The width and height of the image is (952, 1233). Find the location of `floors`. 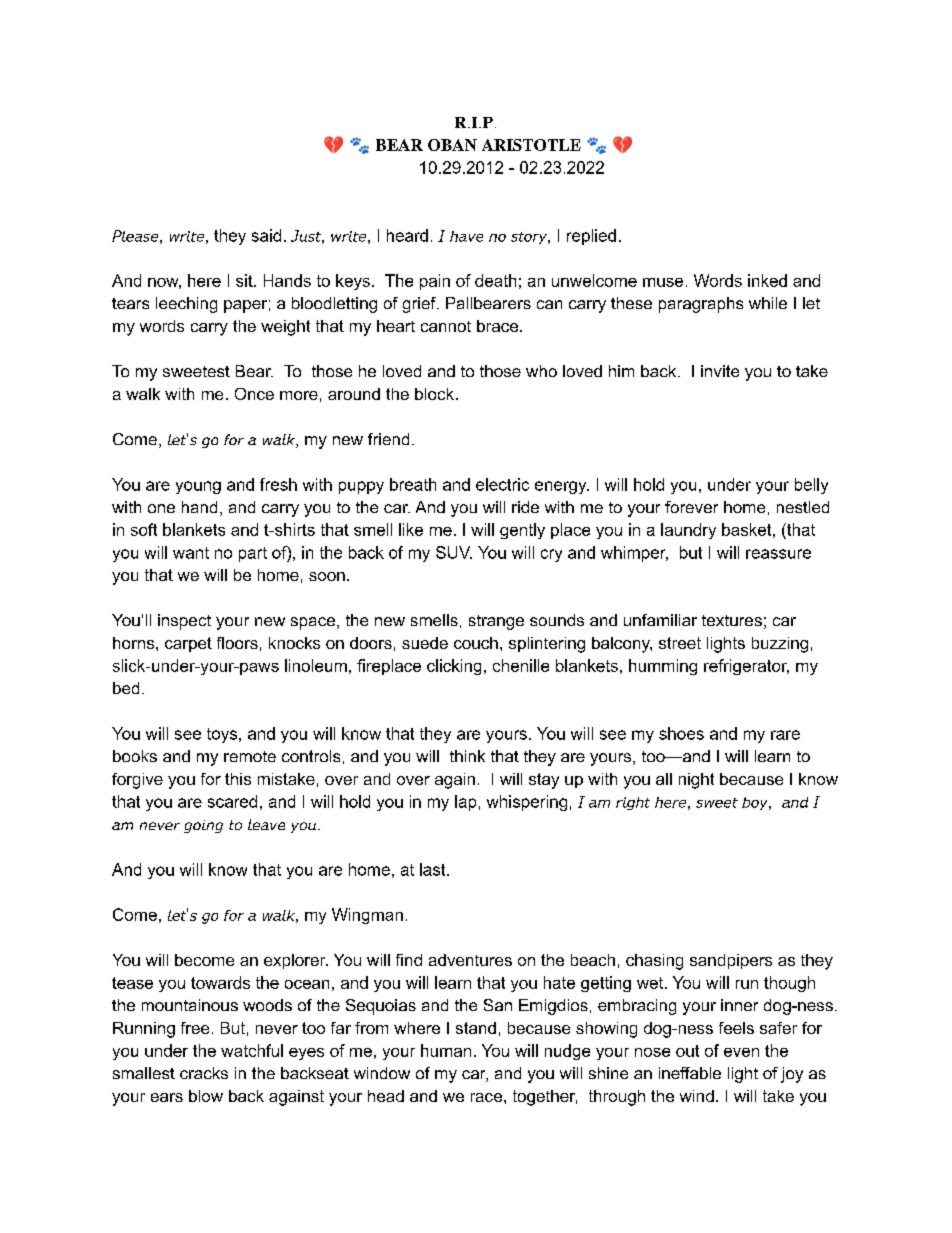

floors is located at coordinates (237, 643).
